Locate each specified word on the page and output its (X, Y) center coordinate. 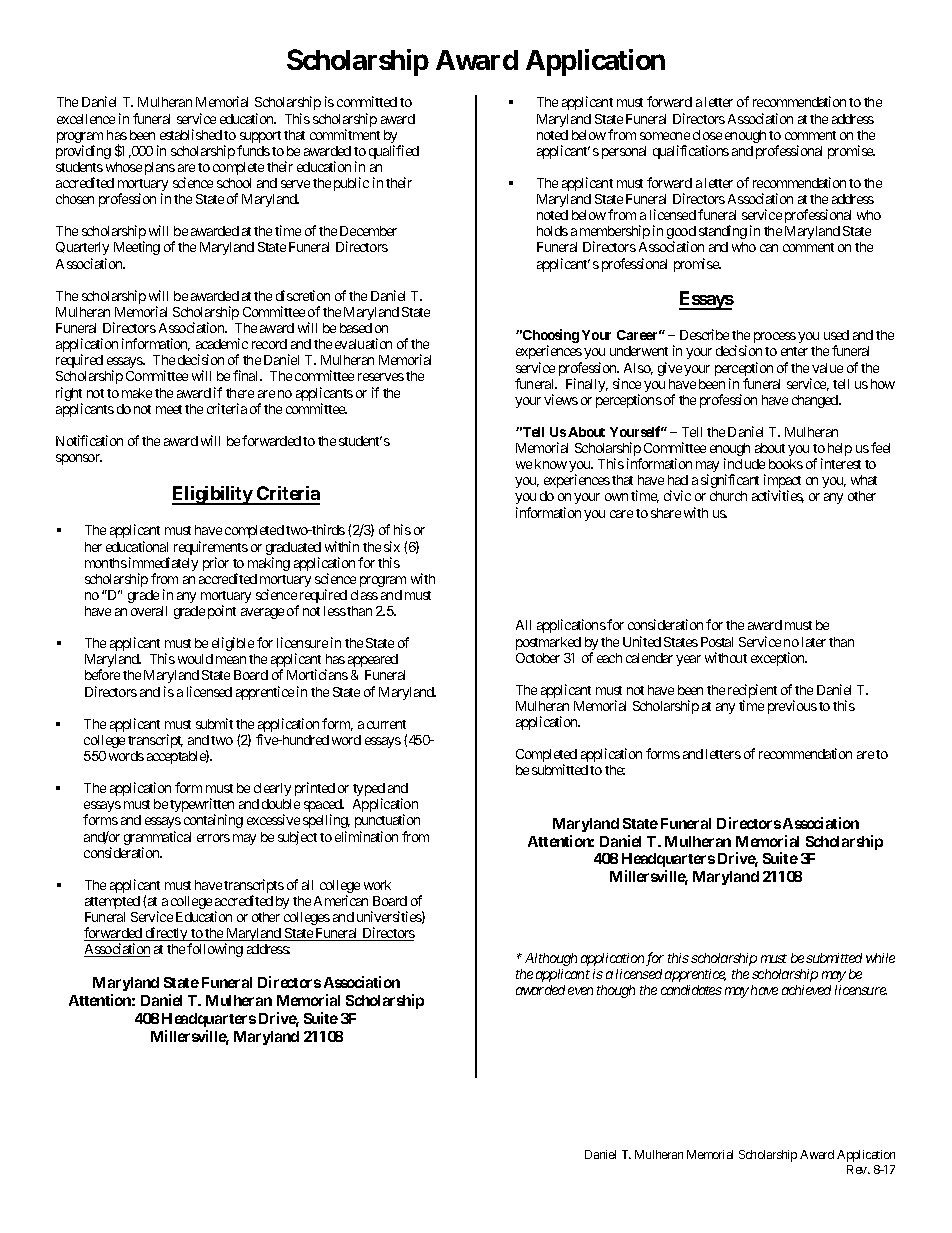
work (377, 885)
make (137, 393)
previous (792, 707)
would (195, 659)
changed (816, 401)
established (191, 134)
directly (166, 934)
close (707, 135)
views (561, 399)
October (538, 658)
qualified (394, 152)
